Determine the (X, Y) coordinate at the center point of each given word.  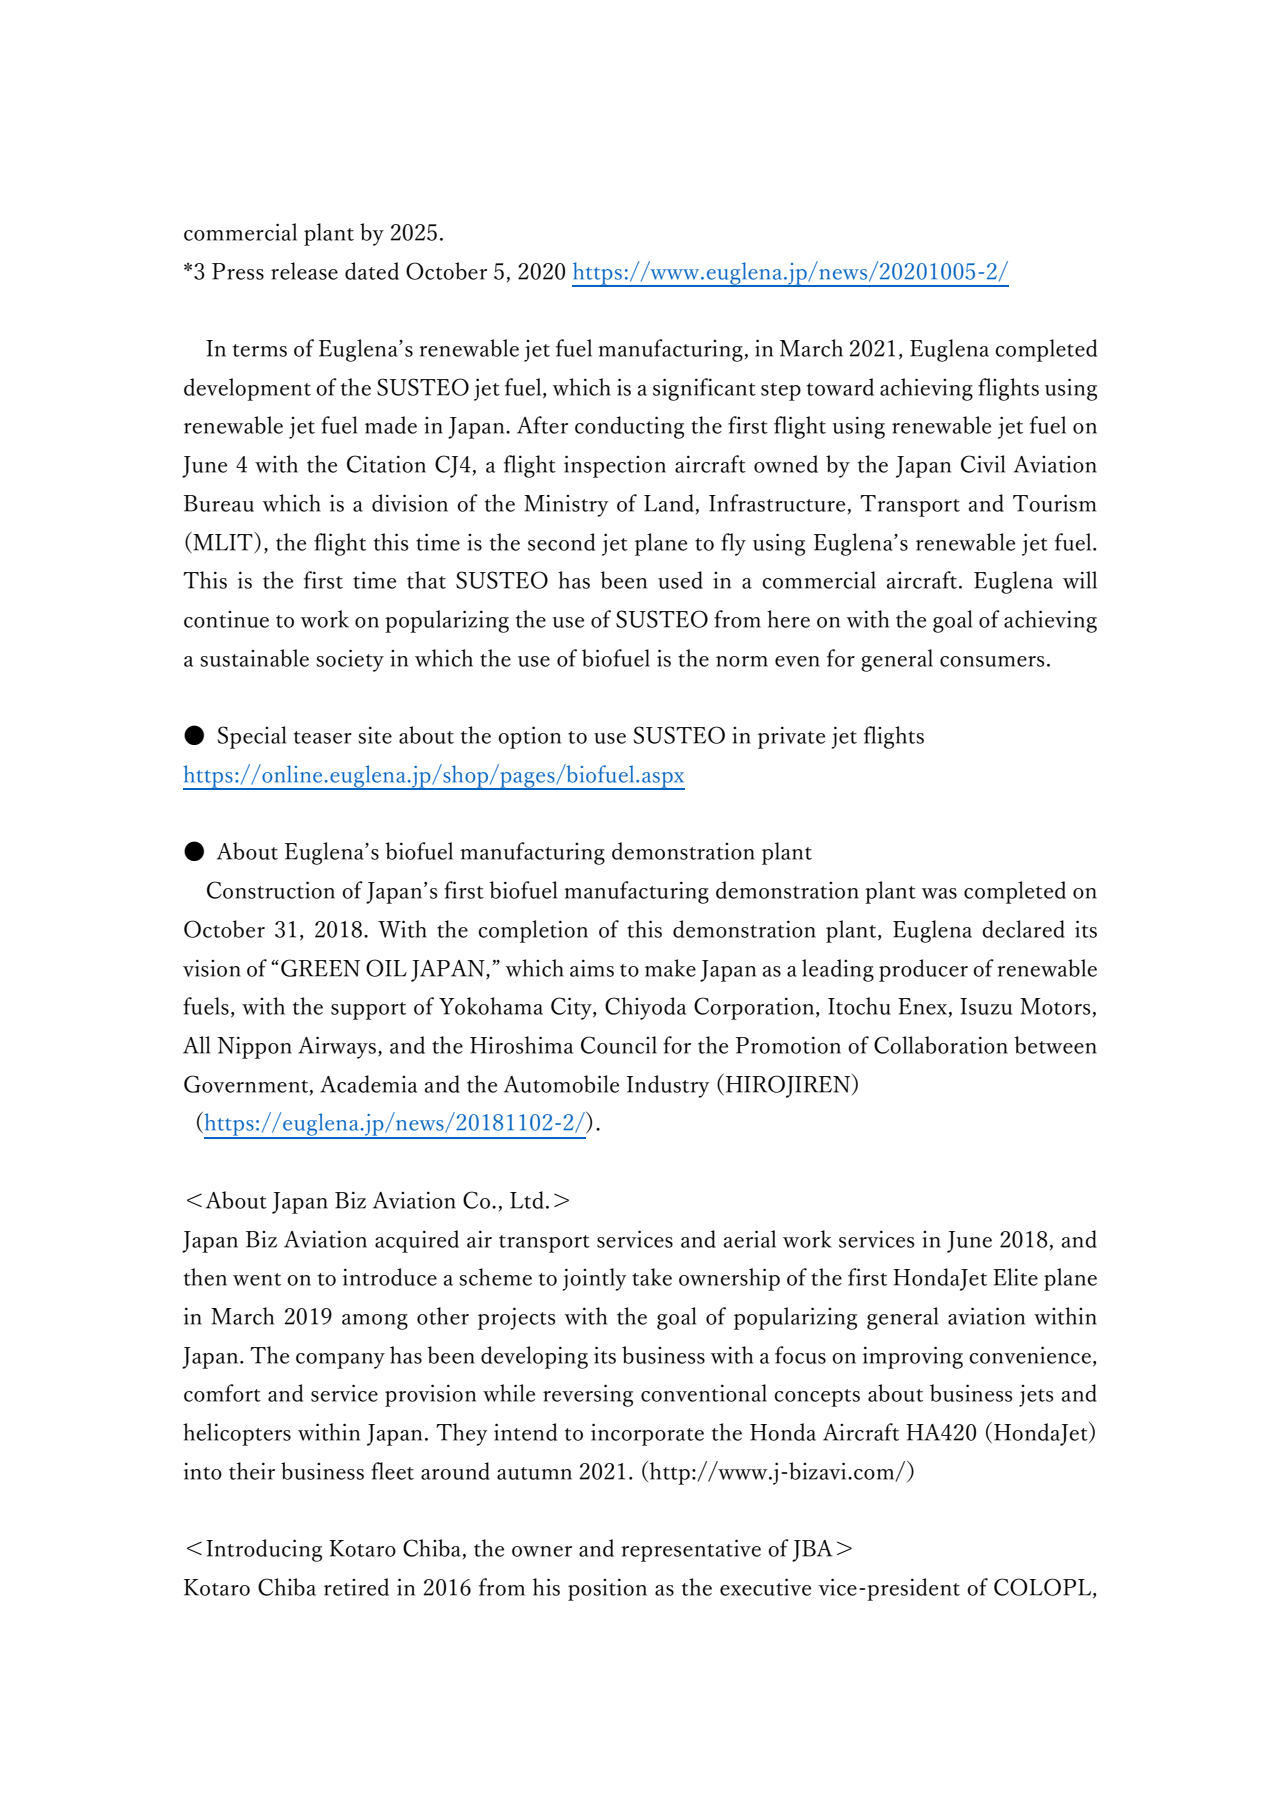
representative (691, 1550)
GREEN (320, 968)
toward (840, 387)
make (670, 968)
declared (1023, 929)
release (304, 271)
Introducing (264, 1550)
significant (704, 389)
